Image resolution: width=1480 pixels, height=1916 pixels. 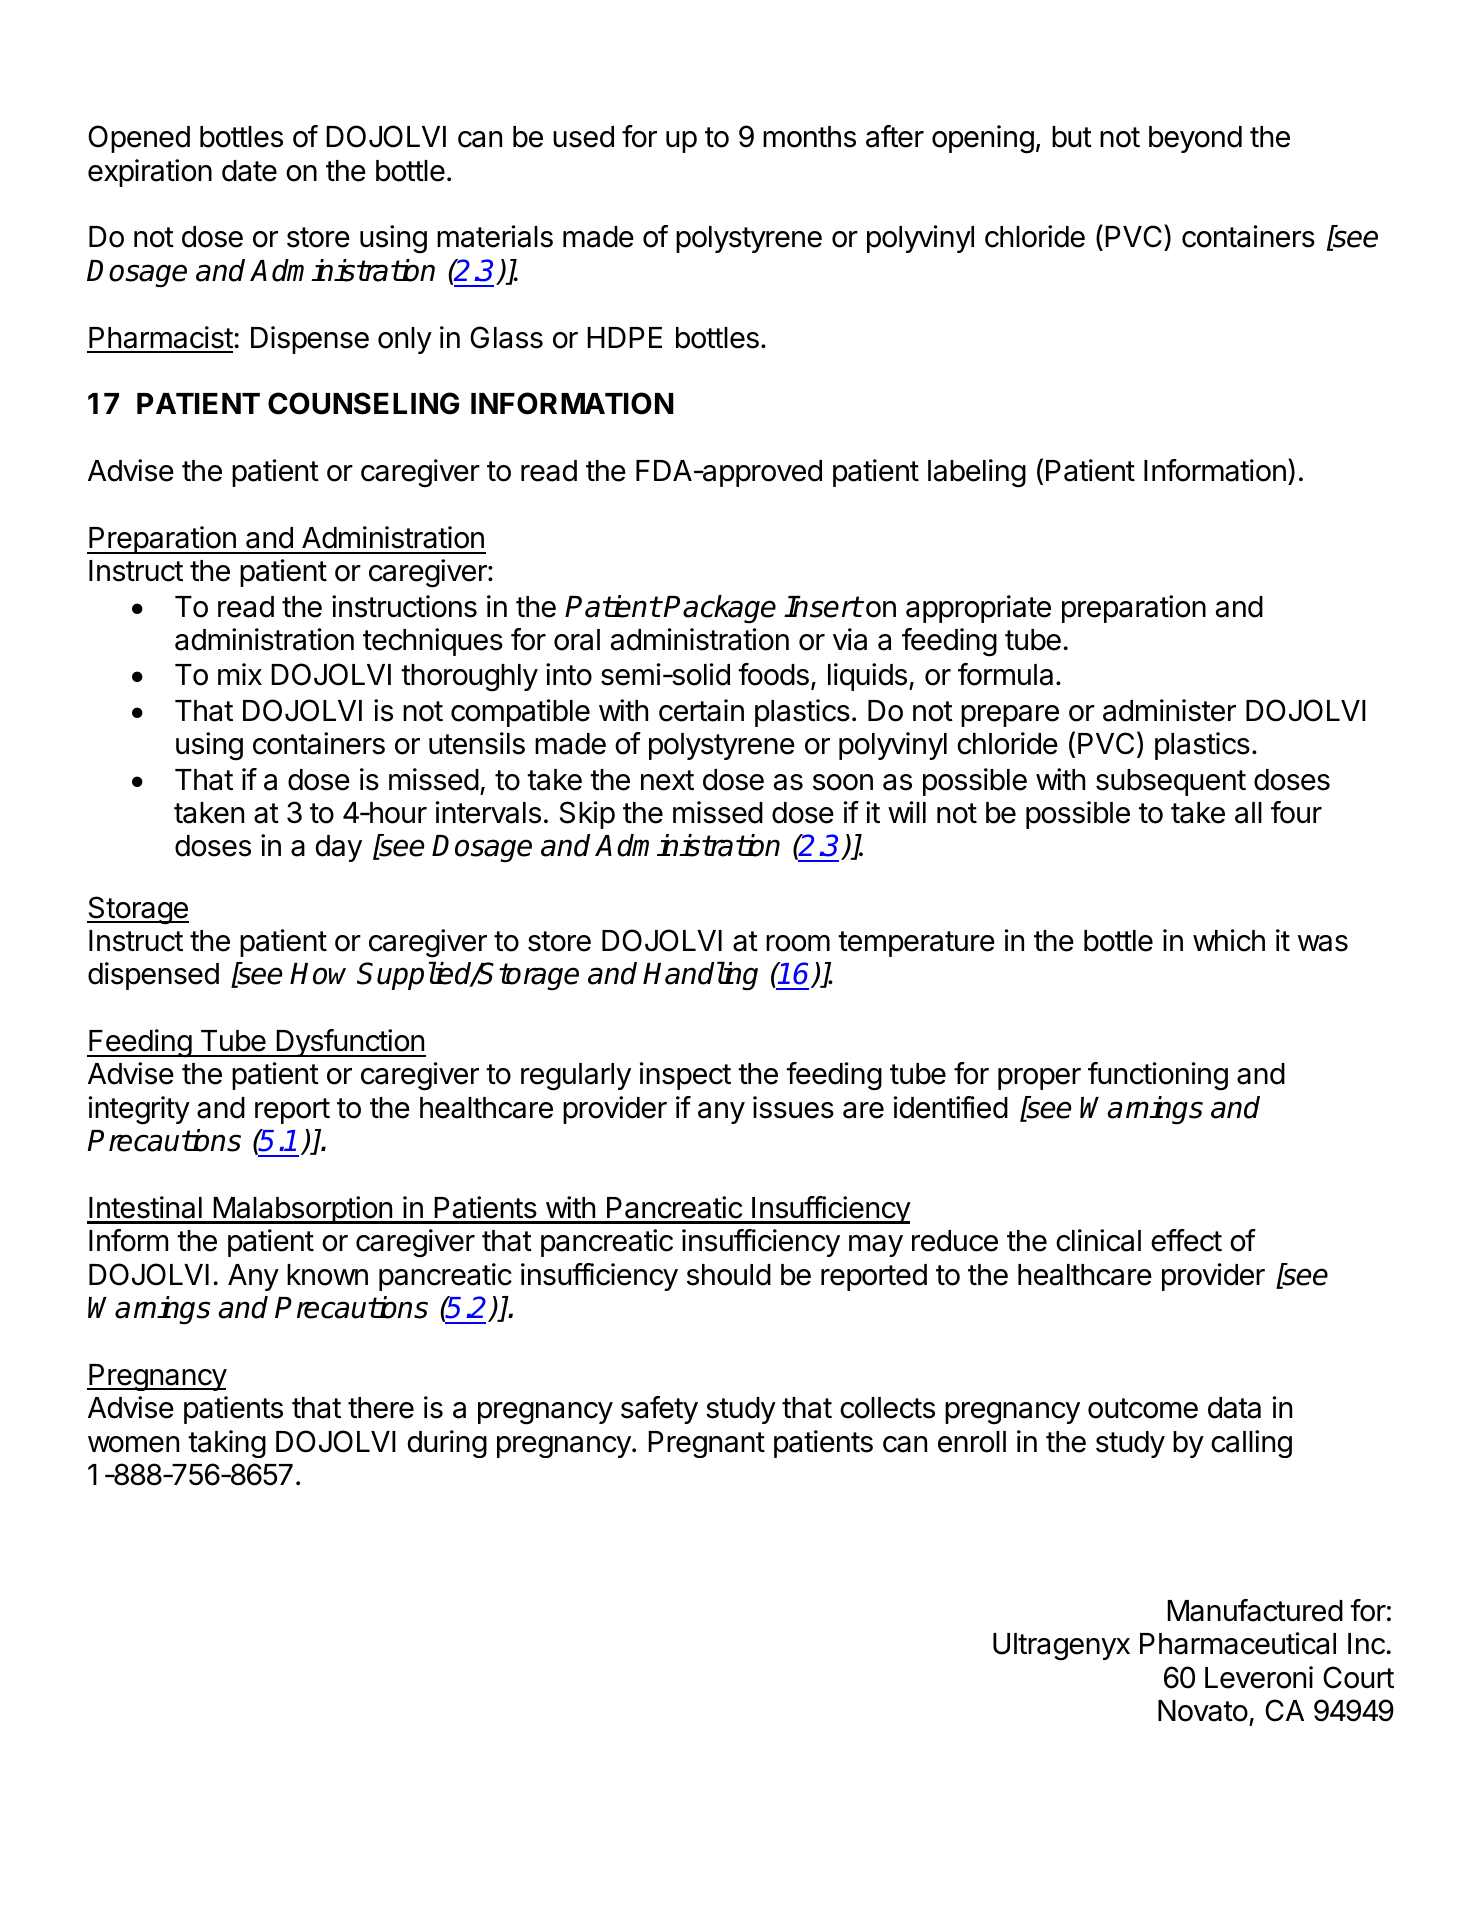 What do you see at coordinates (793, 1107) in the image?
I see `issues` at bounding box center [793, 1107].
